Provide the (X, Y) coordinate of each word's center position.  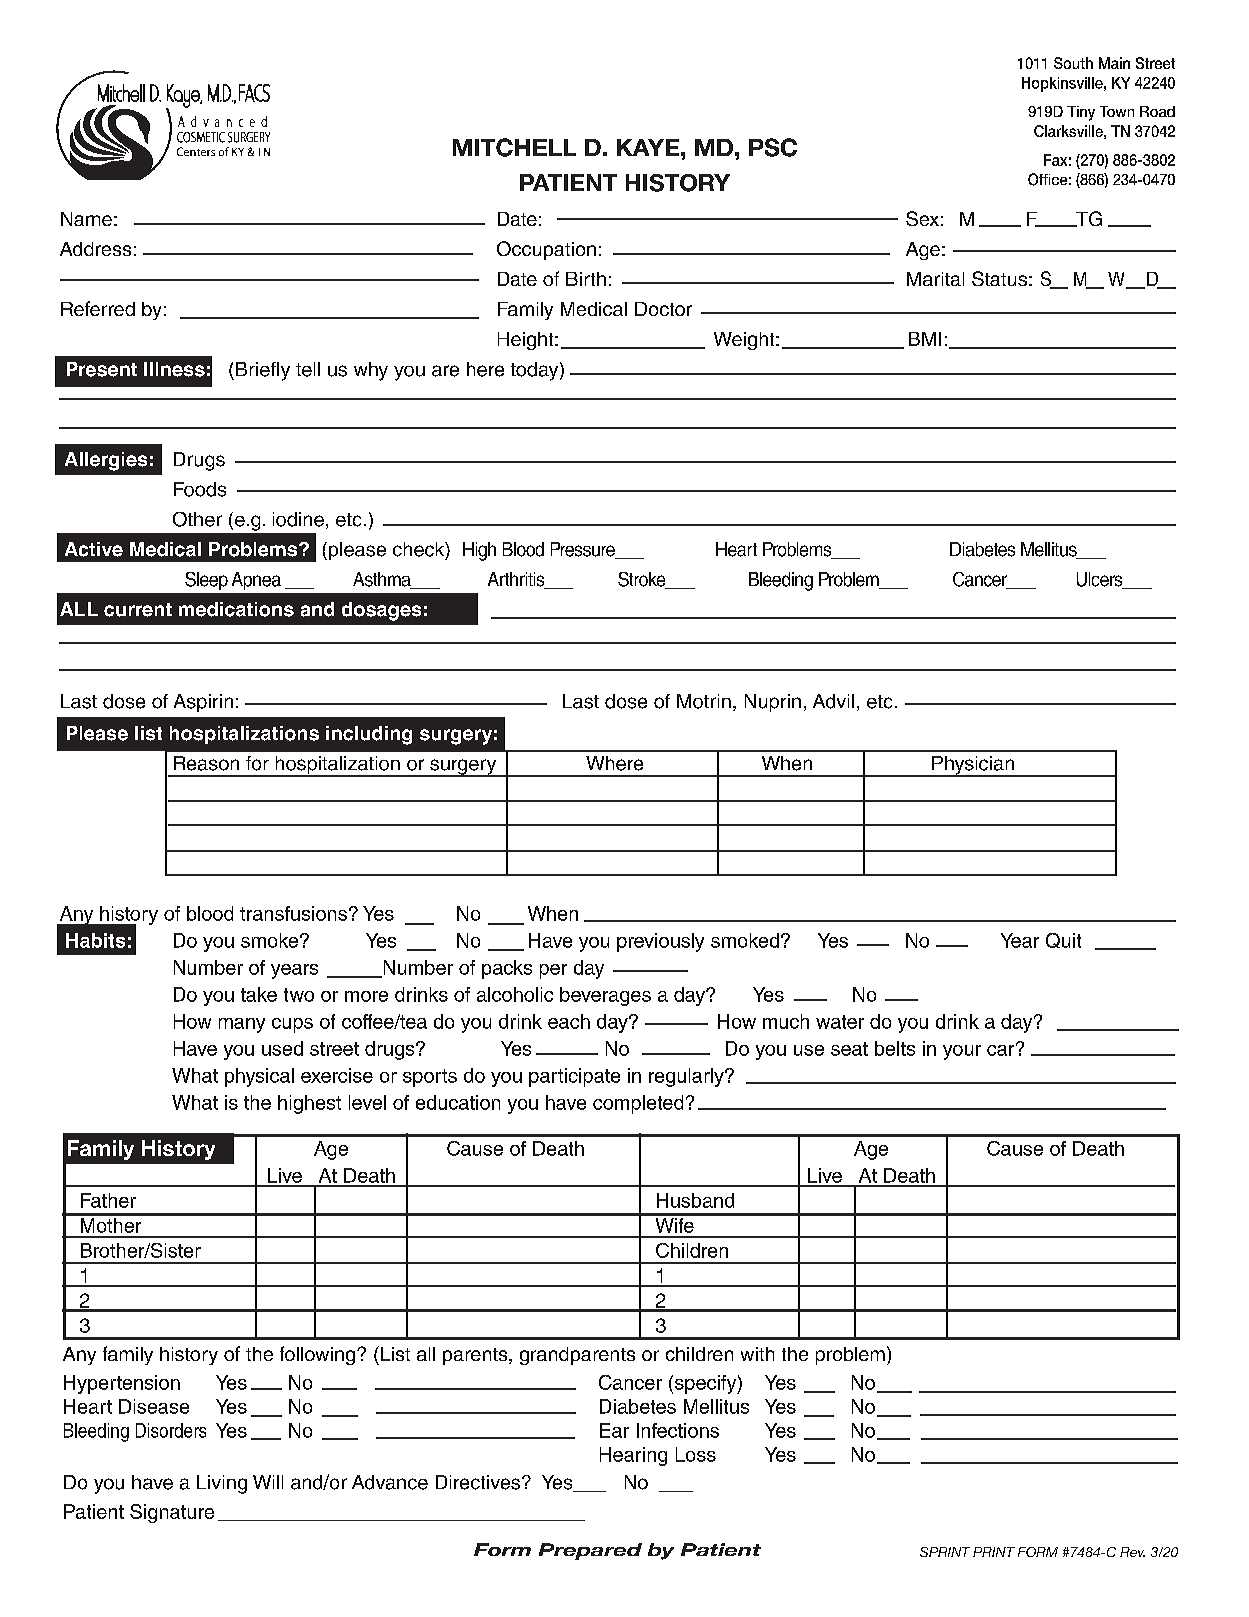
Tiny (1081, 113)
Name (86, 219)
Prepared (590, 1551)
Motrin (704, 701)
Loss (696, 1454)
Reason (206, 763)
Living (222, 1484)
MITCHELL (514, 147)
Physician (973, 766)
